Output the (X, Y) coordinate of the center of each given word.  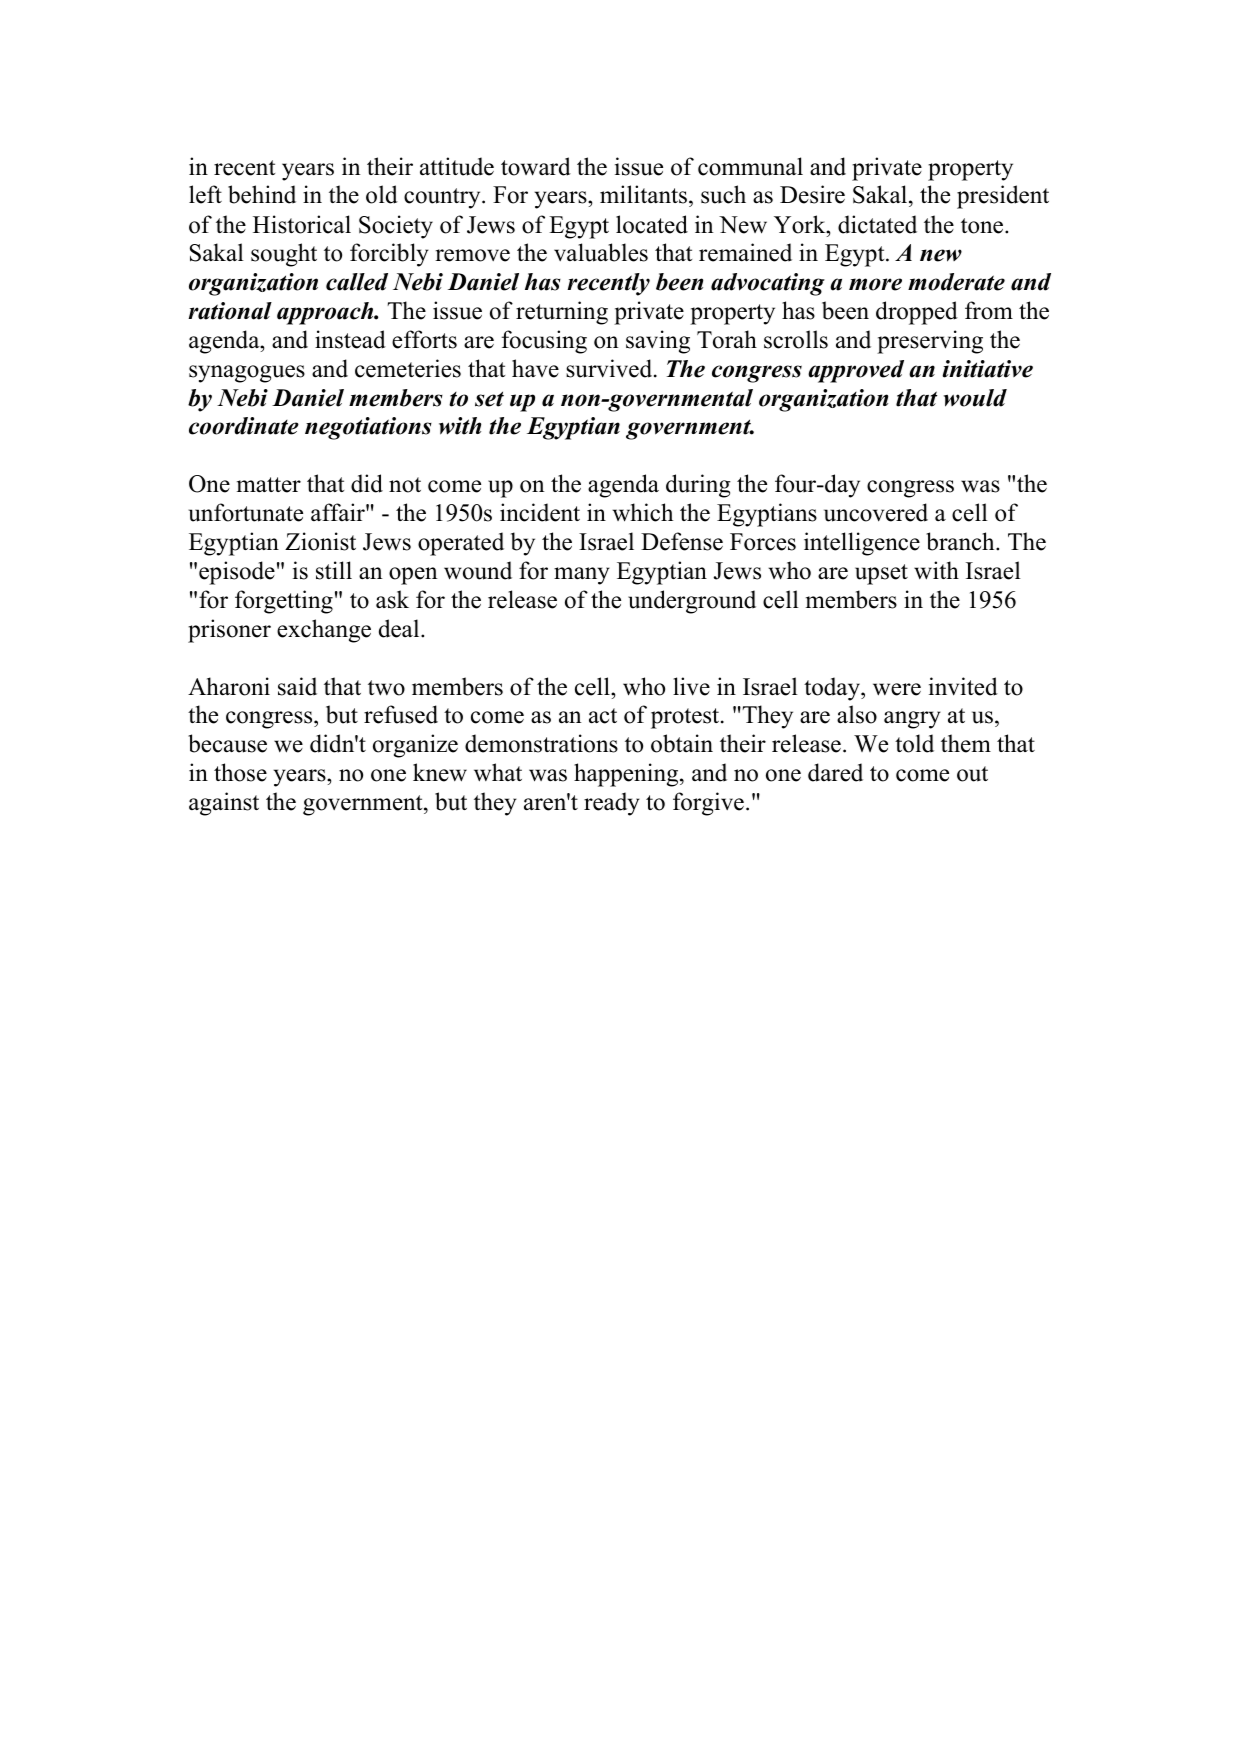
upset (881, 574)
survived (610, 368)
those (240, 772)
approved (856, 371)
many (582, 576)
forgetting (284, 602)
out (972, 774)
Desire (812, 194)
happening (627, 775)
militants (643, 194)
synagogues (247, 374)
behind (262, 194)
